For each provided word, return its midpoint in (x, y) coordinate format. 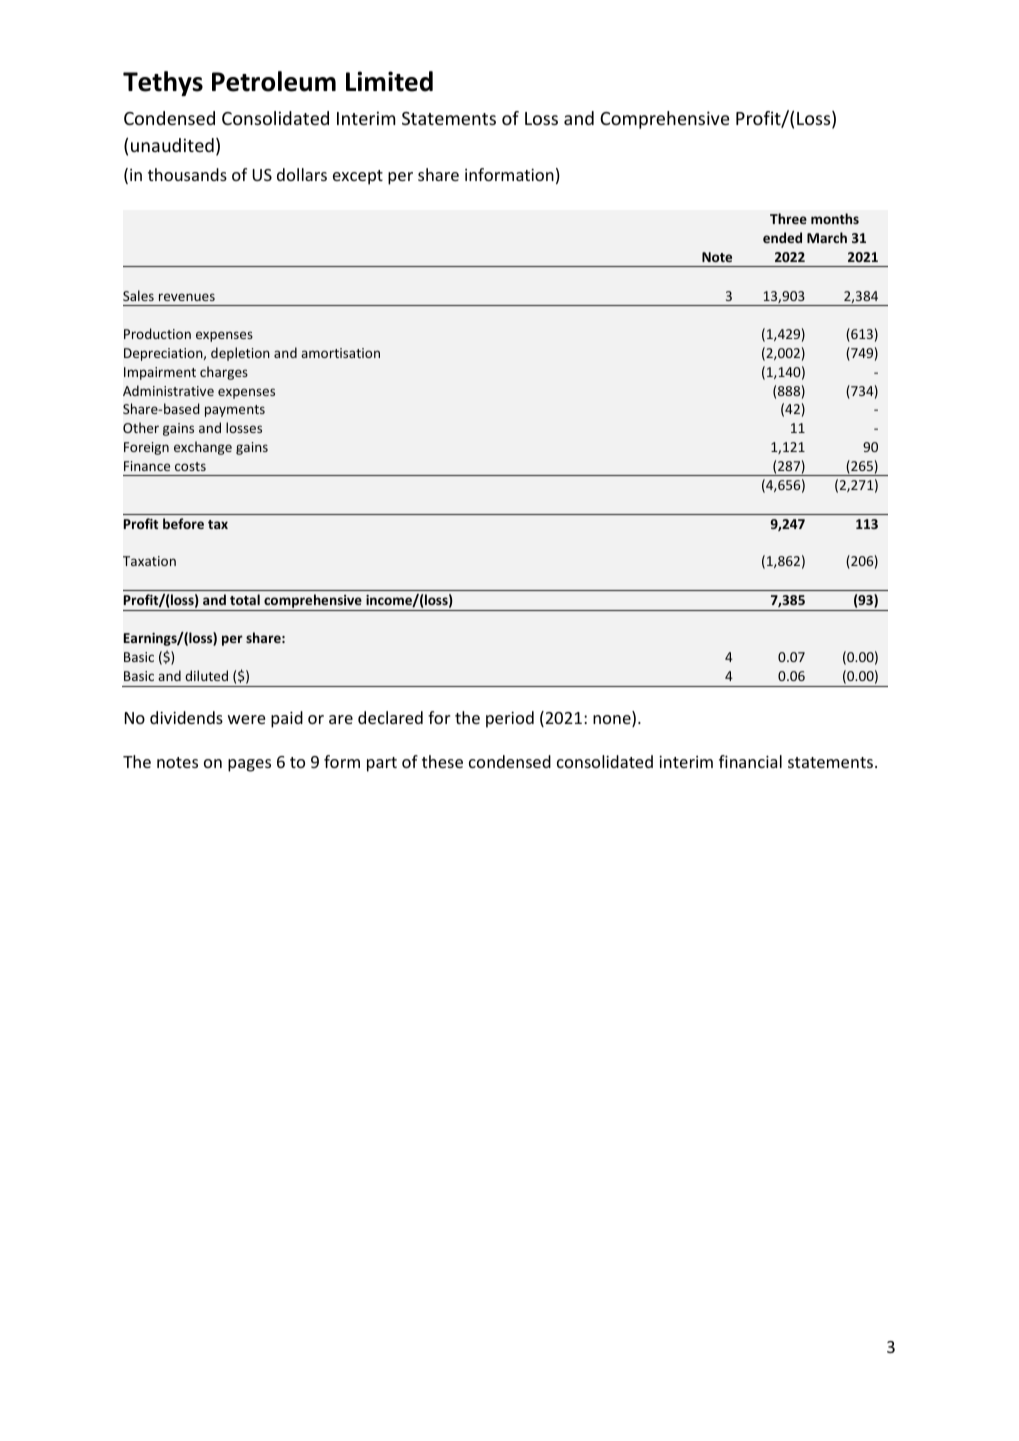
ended (782, 237)
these (442, 761)
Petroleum (274, 81)
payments (235, 411)
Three (788, 218)
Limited (389, 81)
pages (249, 765)
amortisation (340, 353)
